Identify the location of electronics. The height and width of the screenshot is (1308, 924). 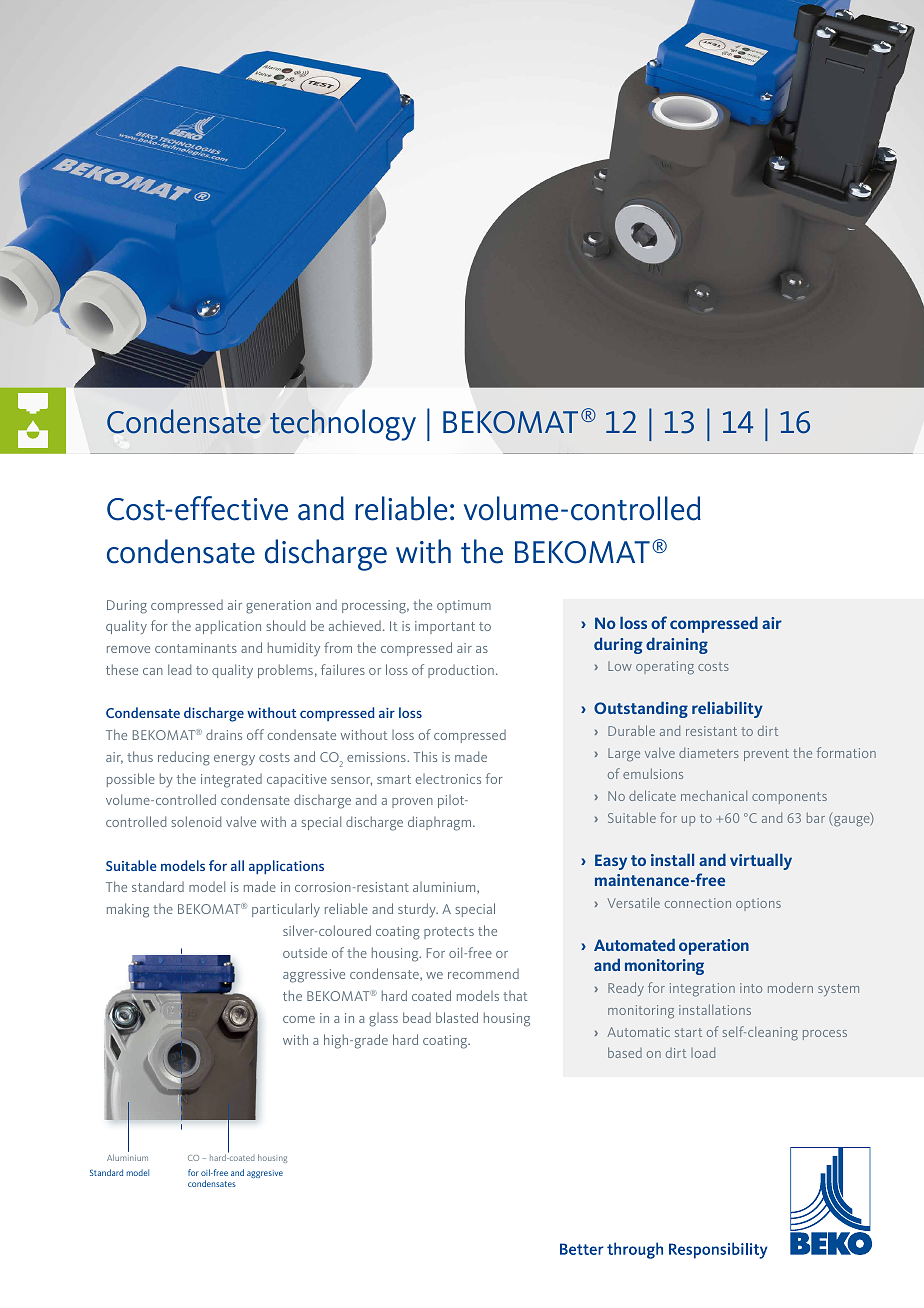
(448, 779).
